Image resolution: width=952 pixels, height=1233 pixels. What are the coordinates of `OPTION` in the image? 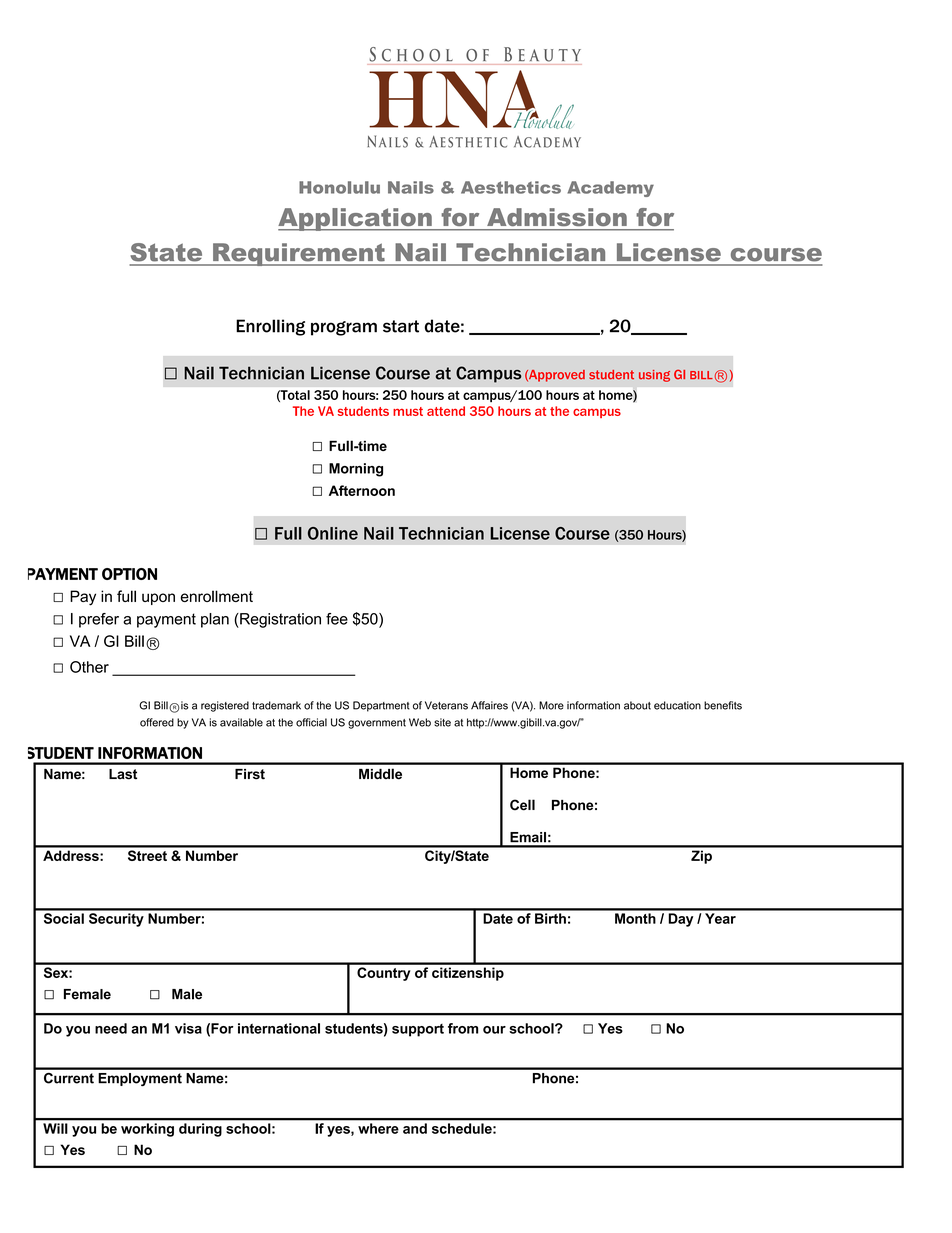 It's located at (129, 574).
